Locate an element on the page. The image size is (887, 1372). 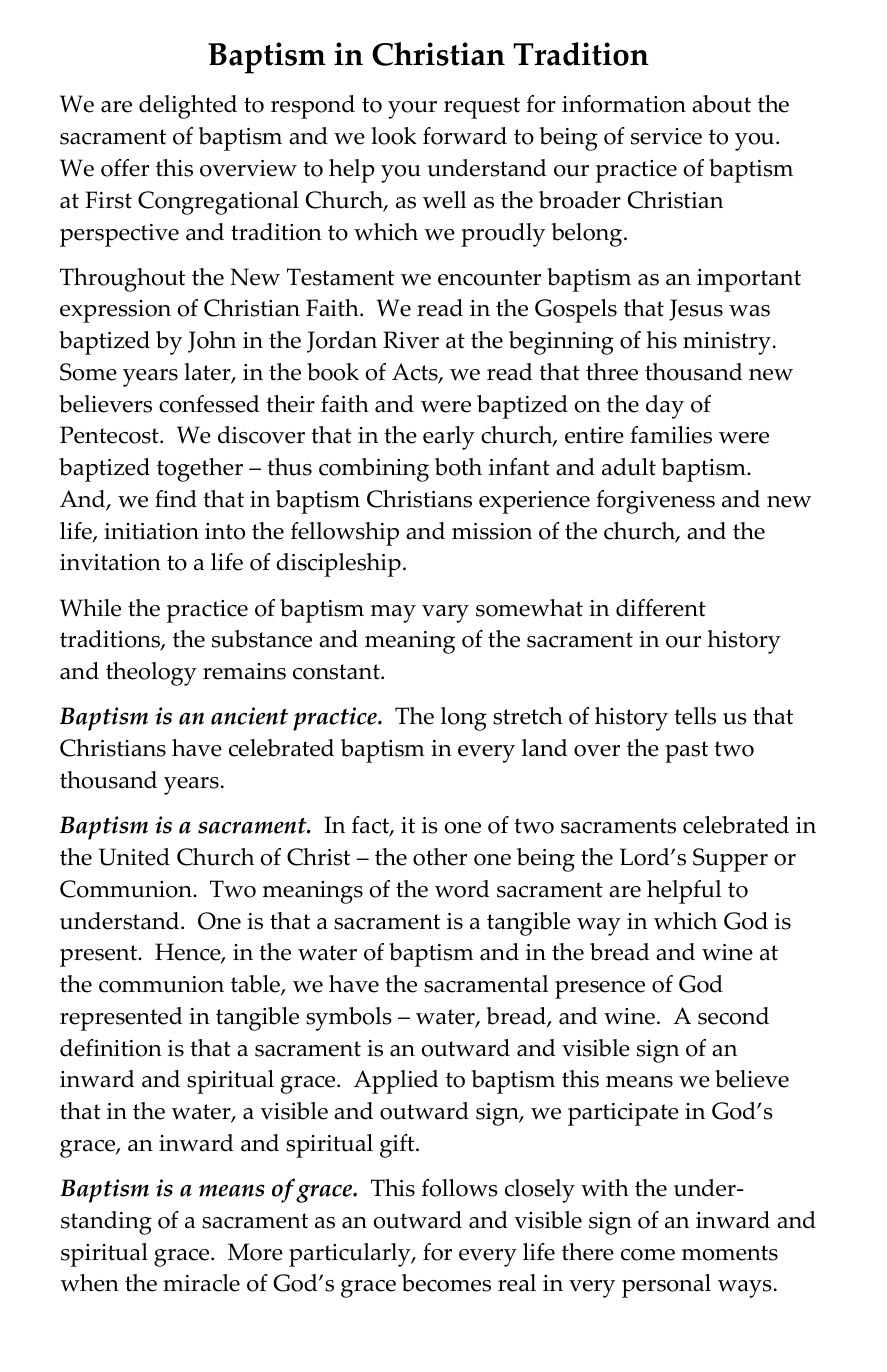
look is located at coordinates (394, 136).
